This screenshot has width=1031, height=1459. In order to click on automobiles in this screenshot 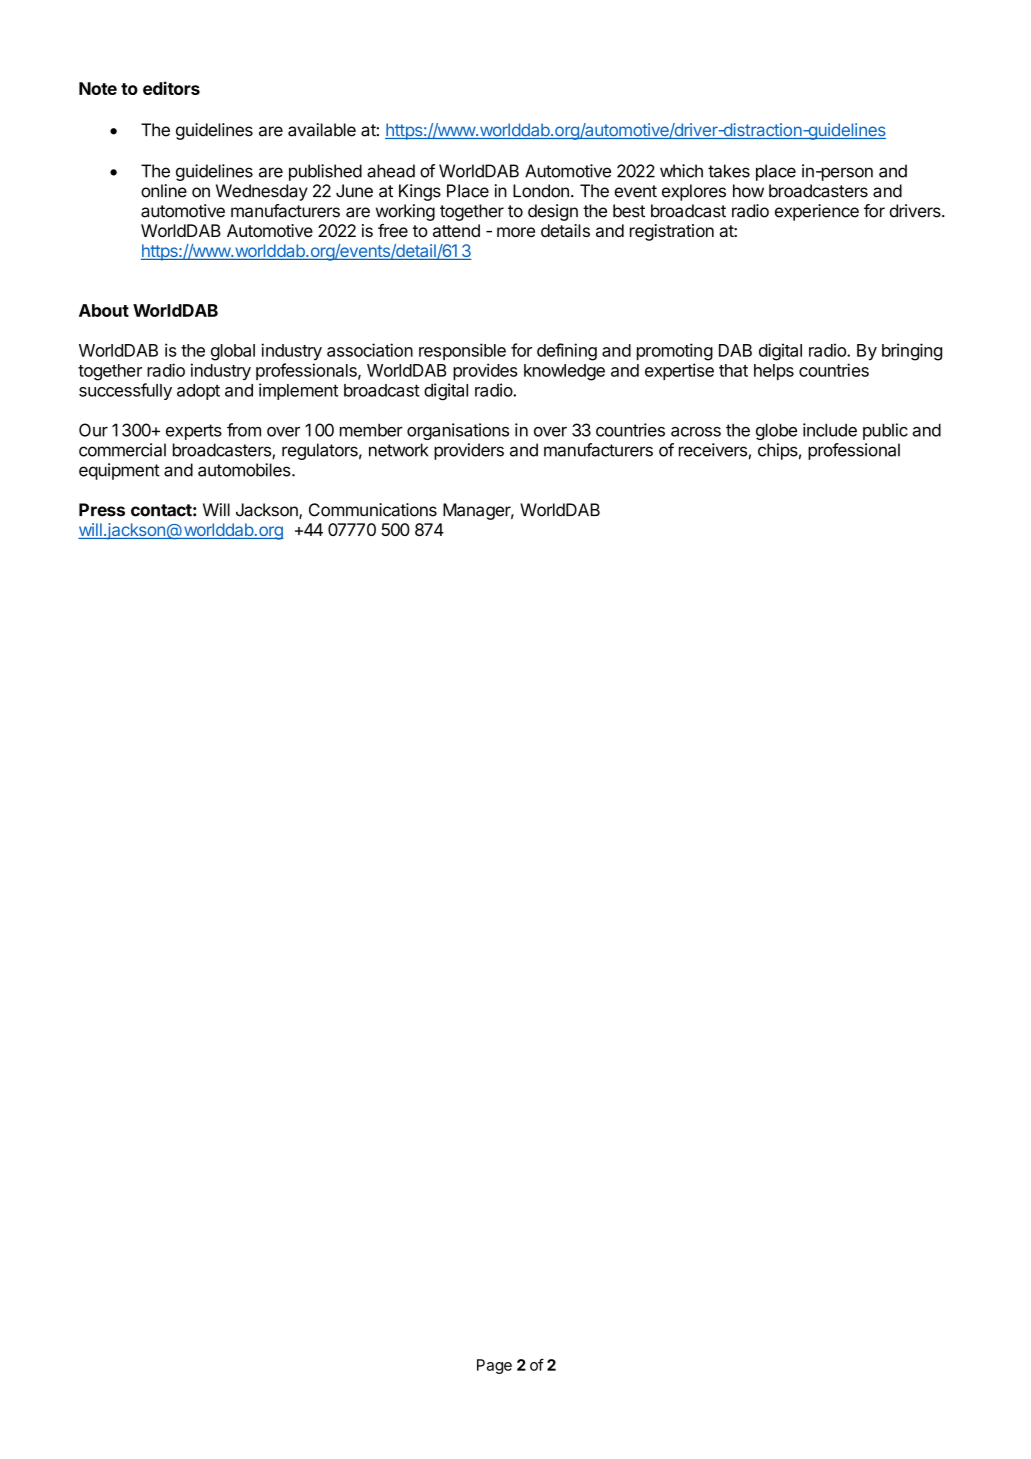, I will do `click(244, 470)`.
